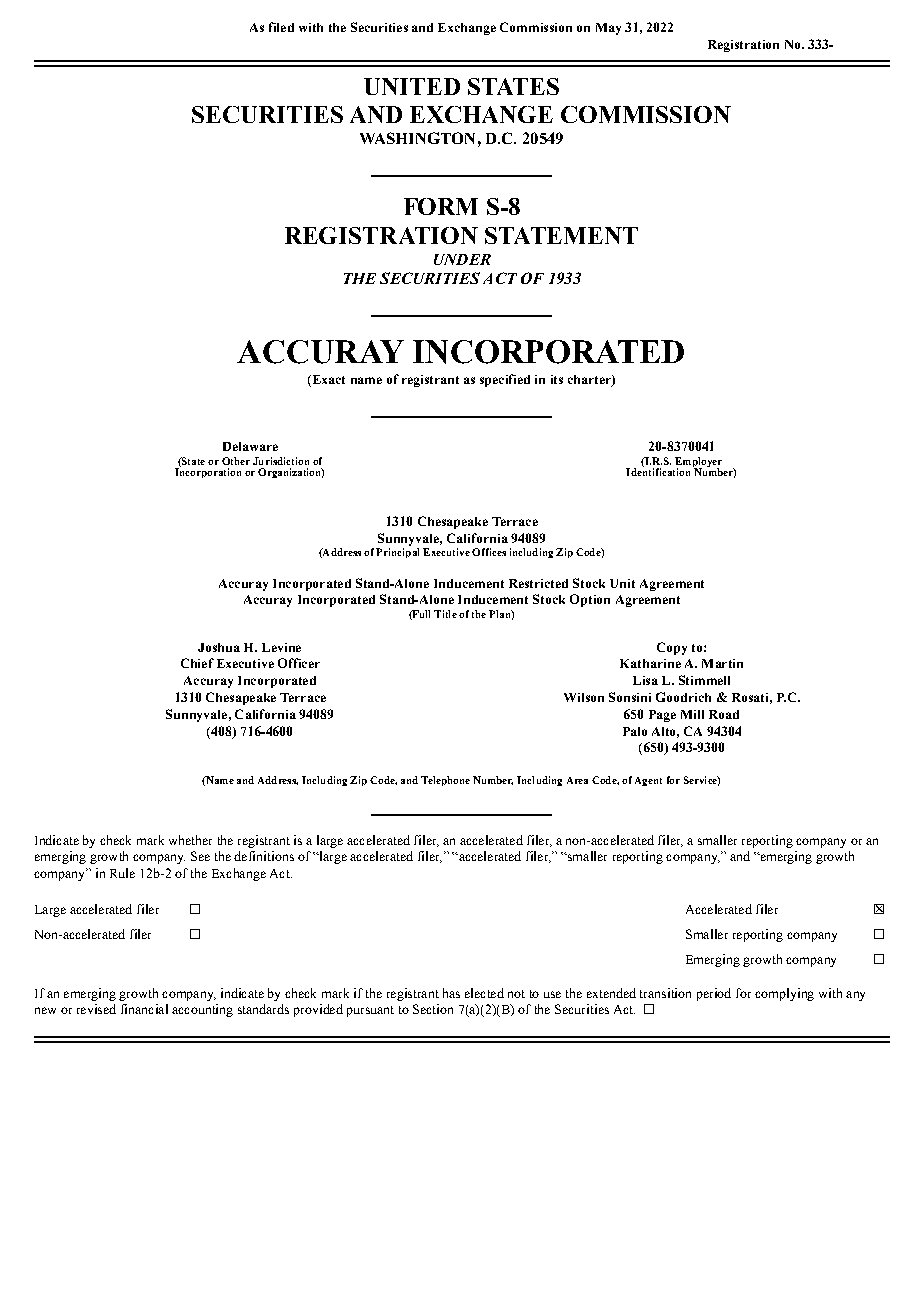  I want to click on charter, so click(590, 381).
